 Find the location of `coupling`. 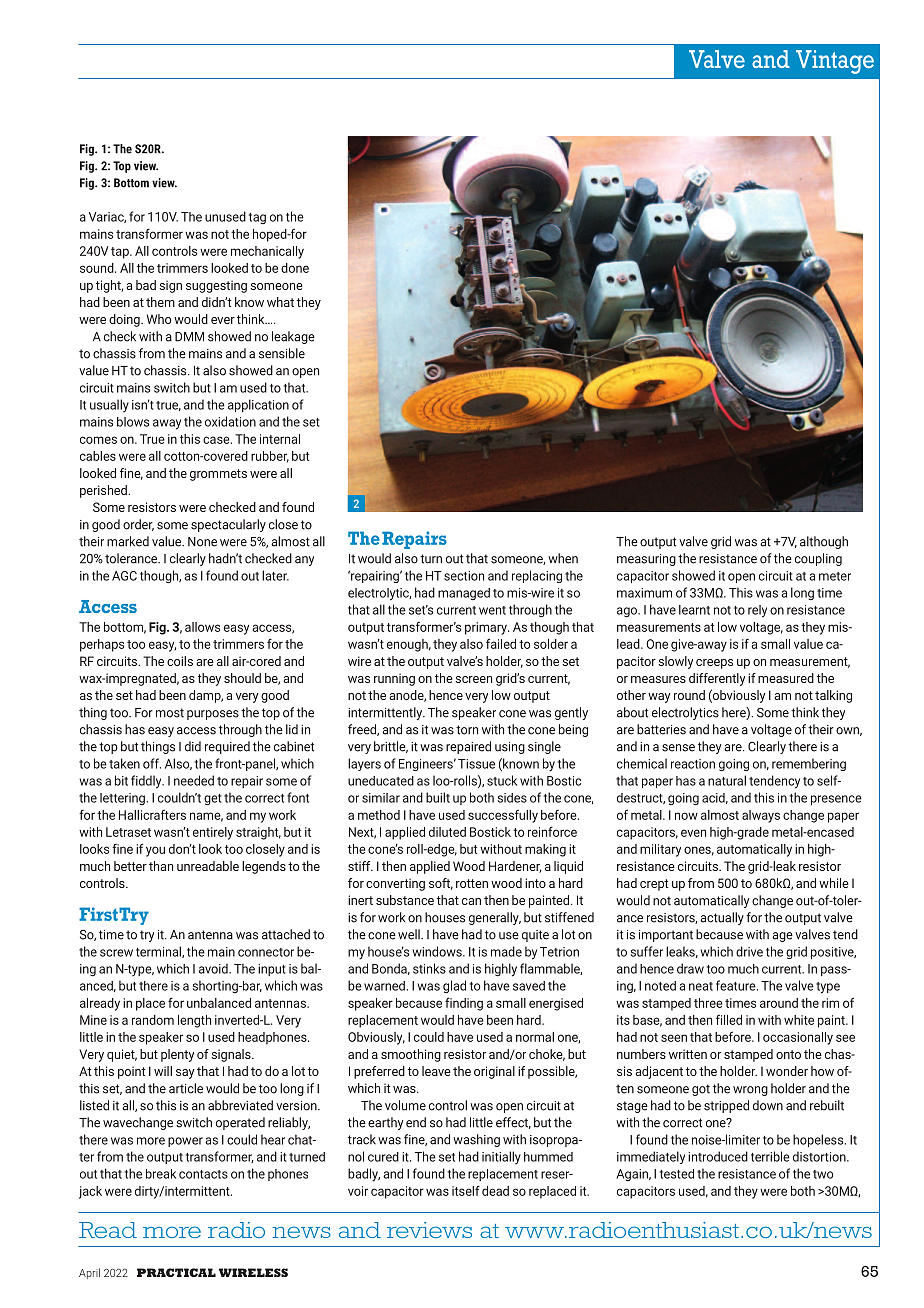

coupling is located at coordinates (818, 559).
